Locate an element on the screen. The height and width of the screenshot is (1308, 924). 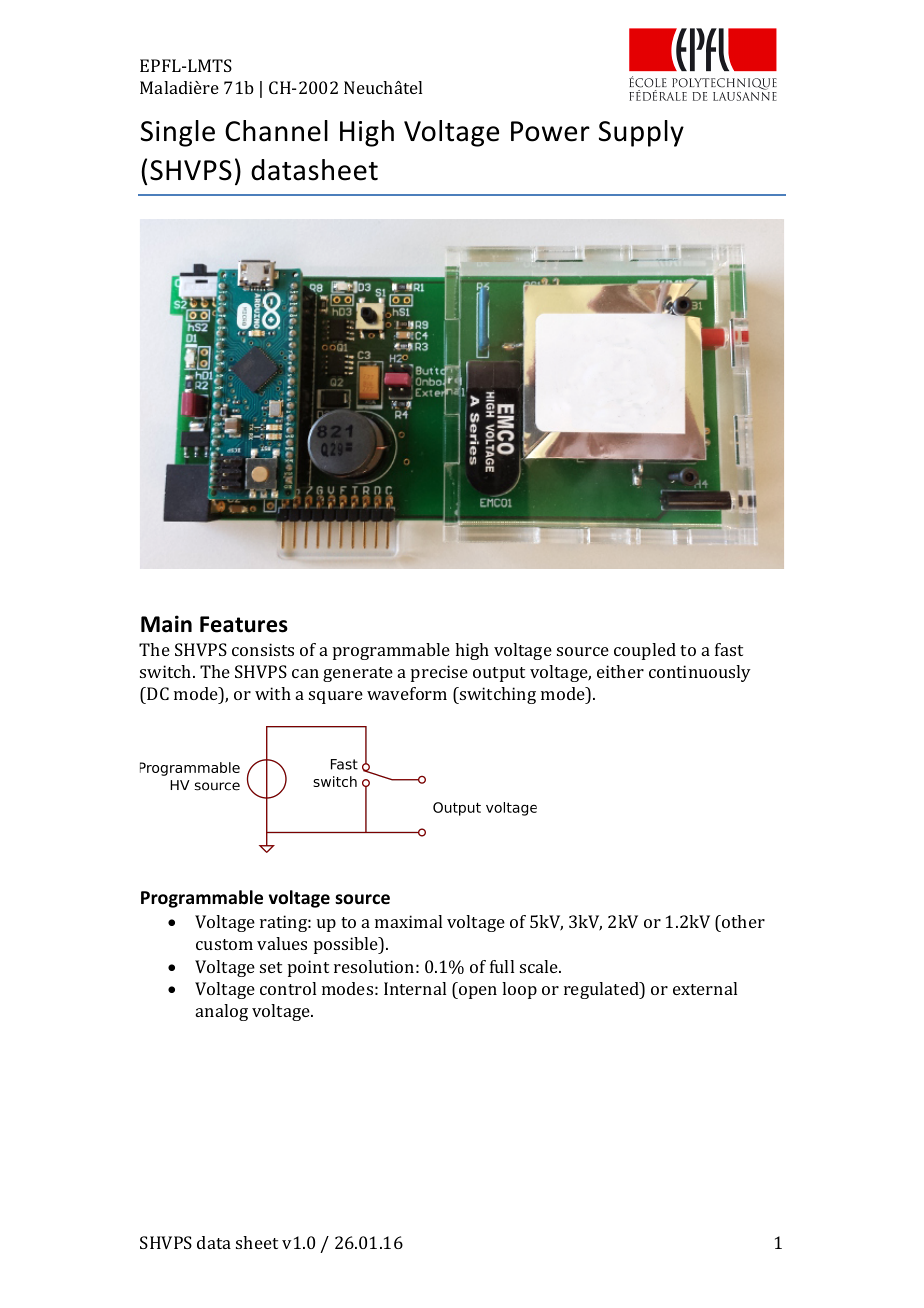
Channel is located at coordinates (276, 131).
